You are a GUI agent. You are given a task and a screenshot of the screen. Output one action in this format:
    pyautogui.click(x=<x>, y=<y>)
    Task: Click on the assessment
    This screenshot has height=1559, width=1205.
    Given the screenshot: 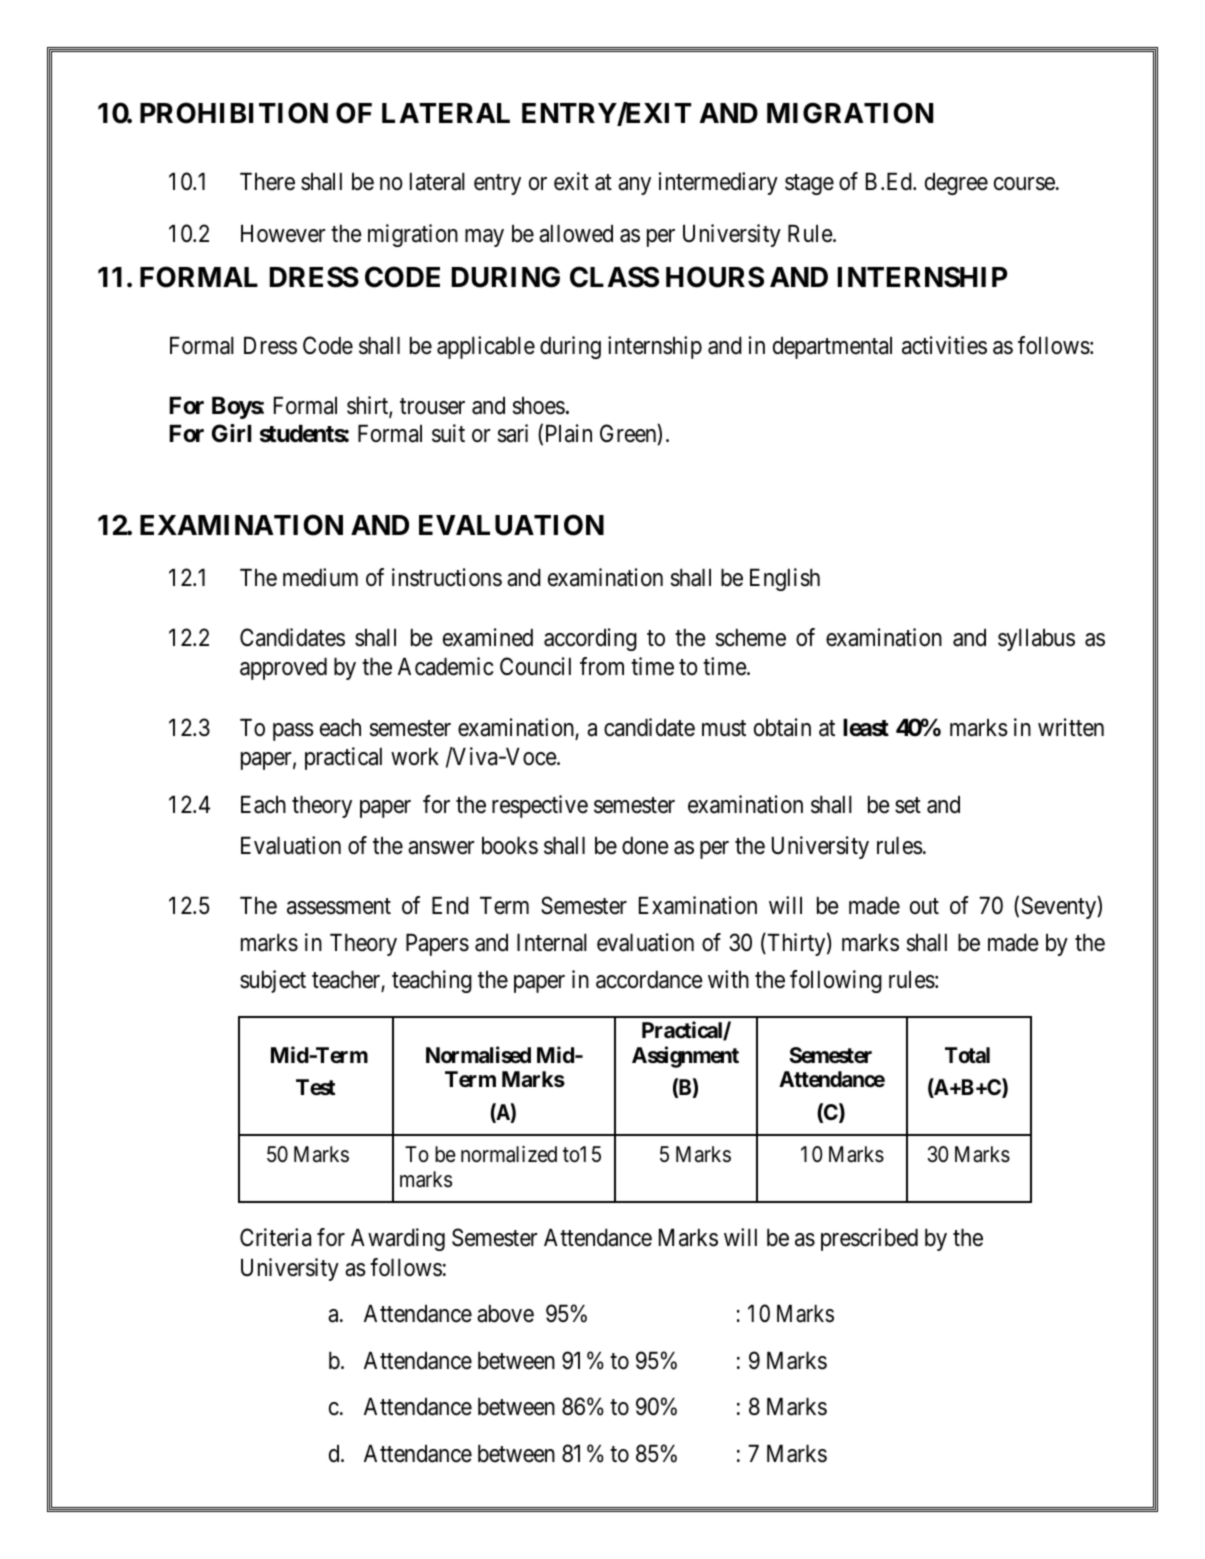 What is the action you would take?
    pyautogui.click(x=339, y=907)
